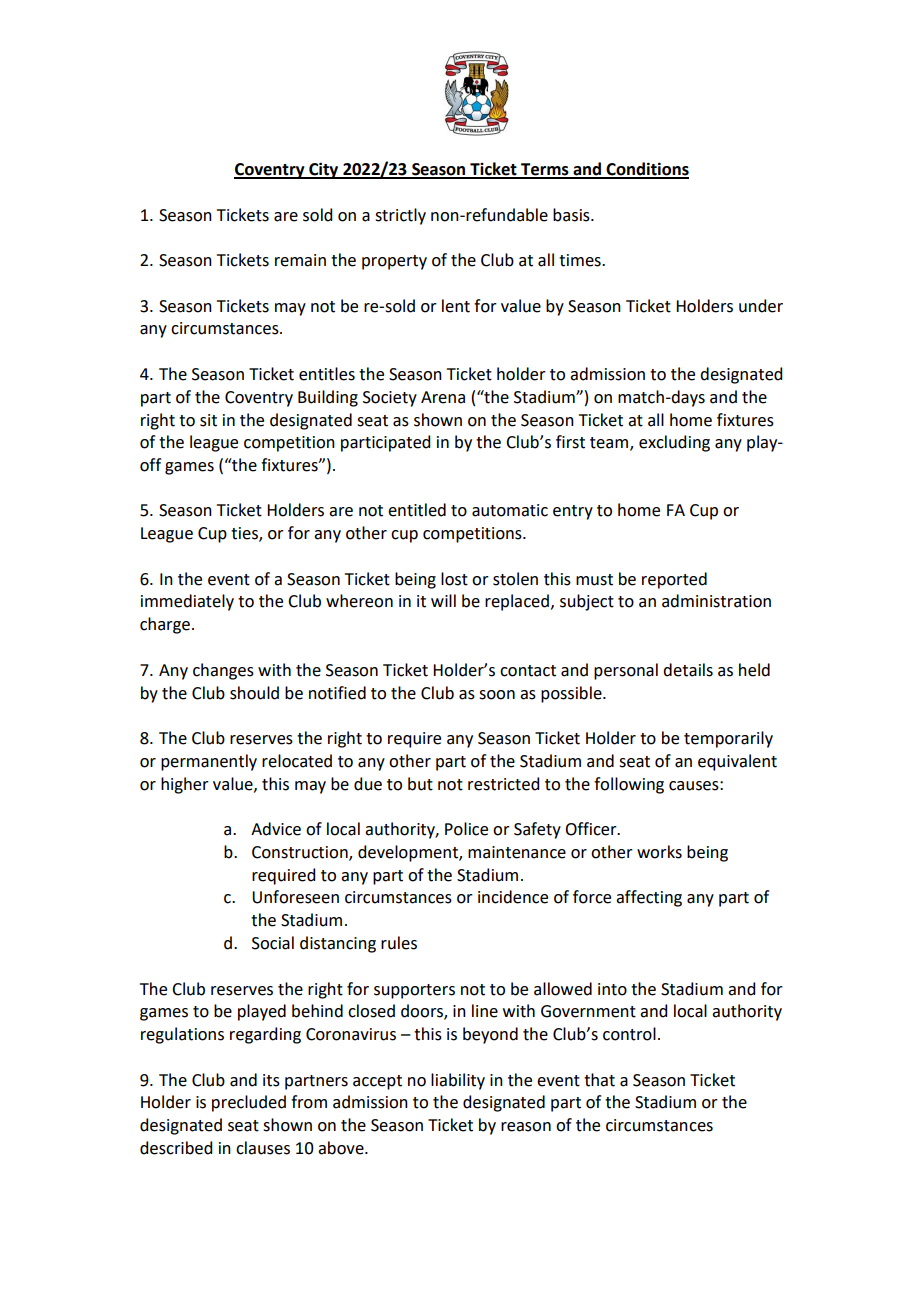 The image size is (924, 1308). I want to click on restricted, so click(503, 784).
